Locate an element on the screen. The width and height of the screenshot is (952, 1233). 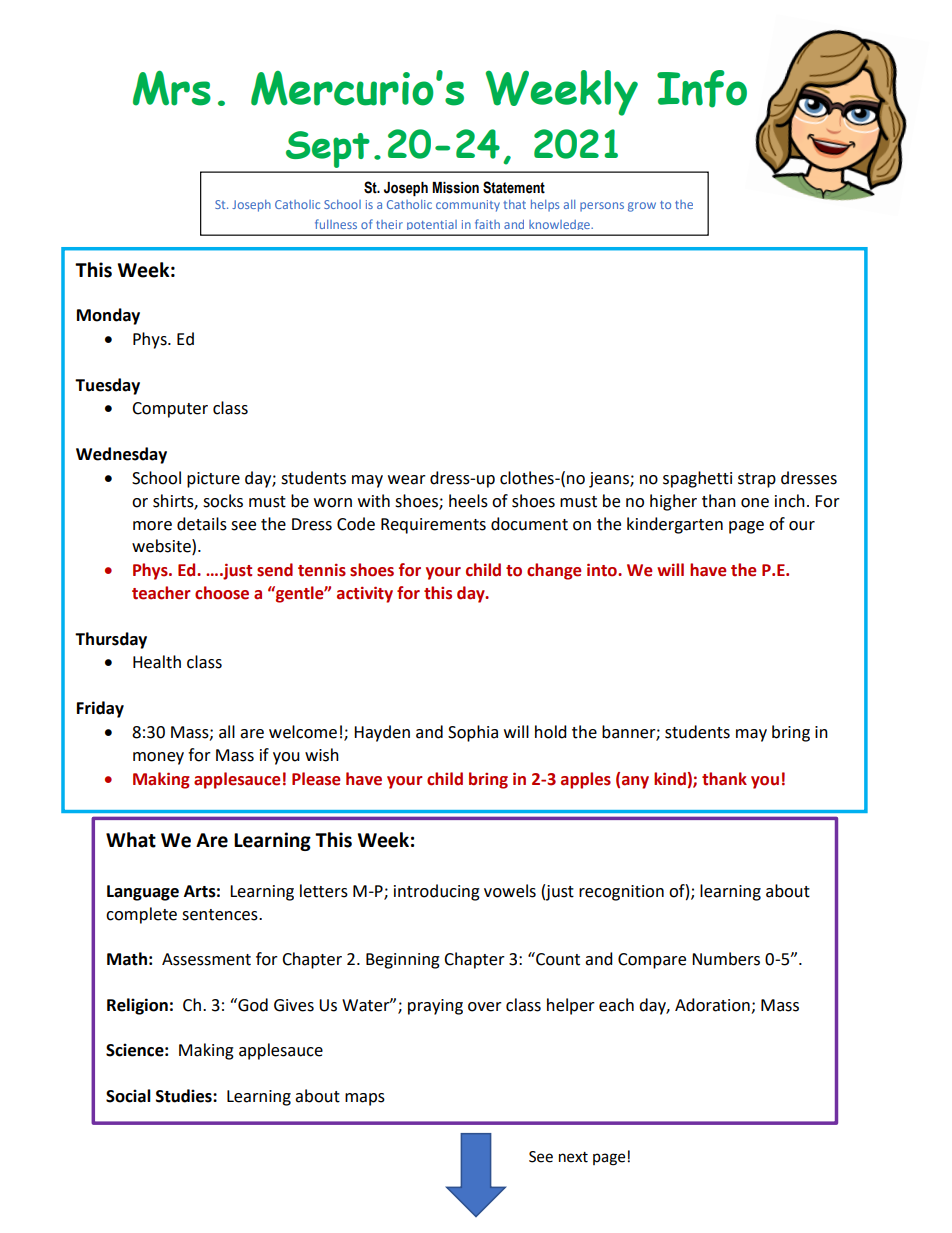
Mission is located at coordinates (455, 188).
